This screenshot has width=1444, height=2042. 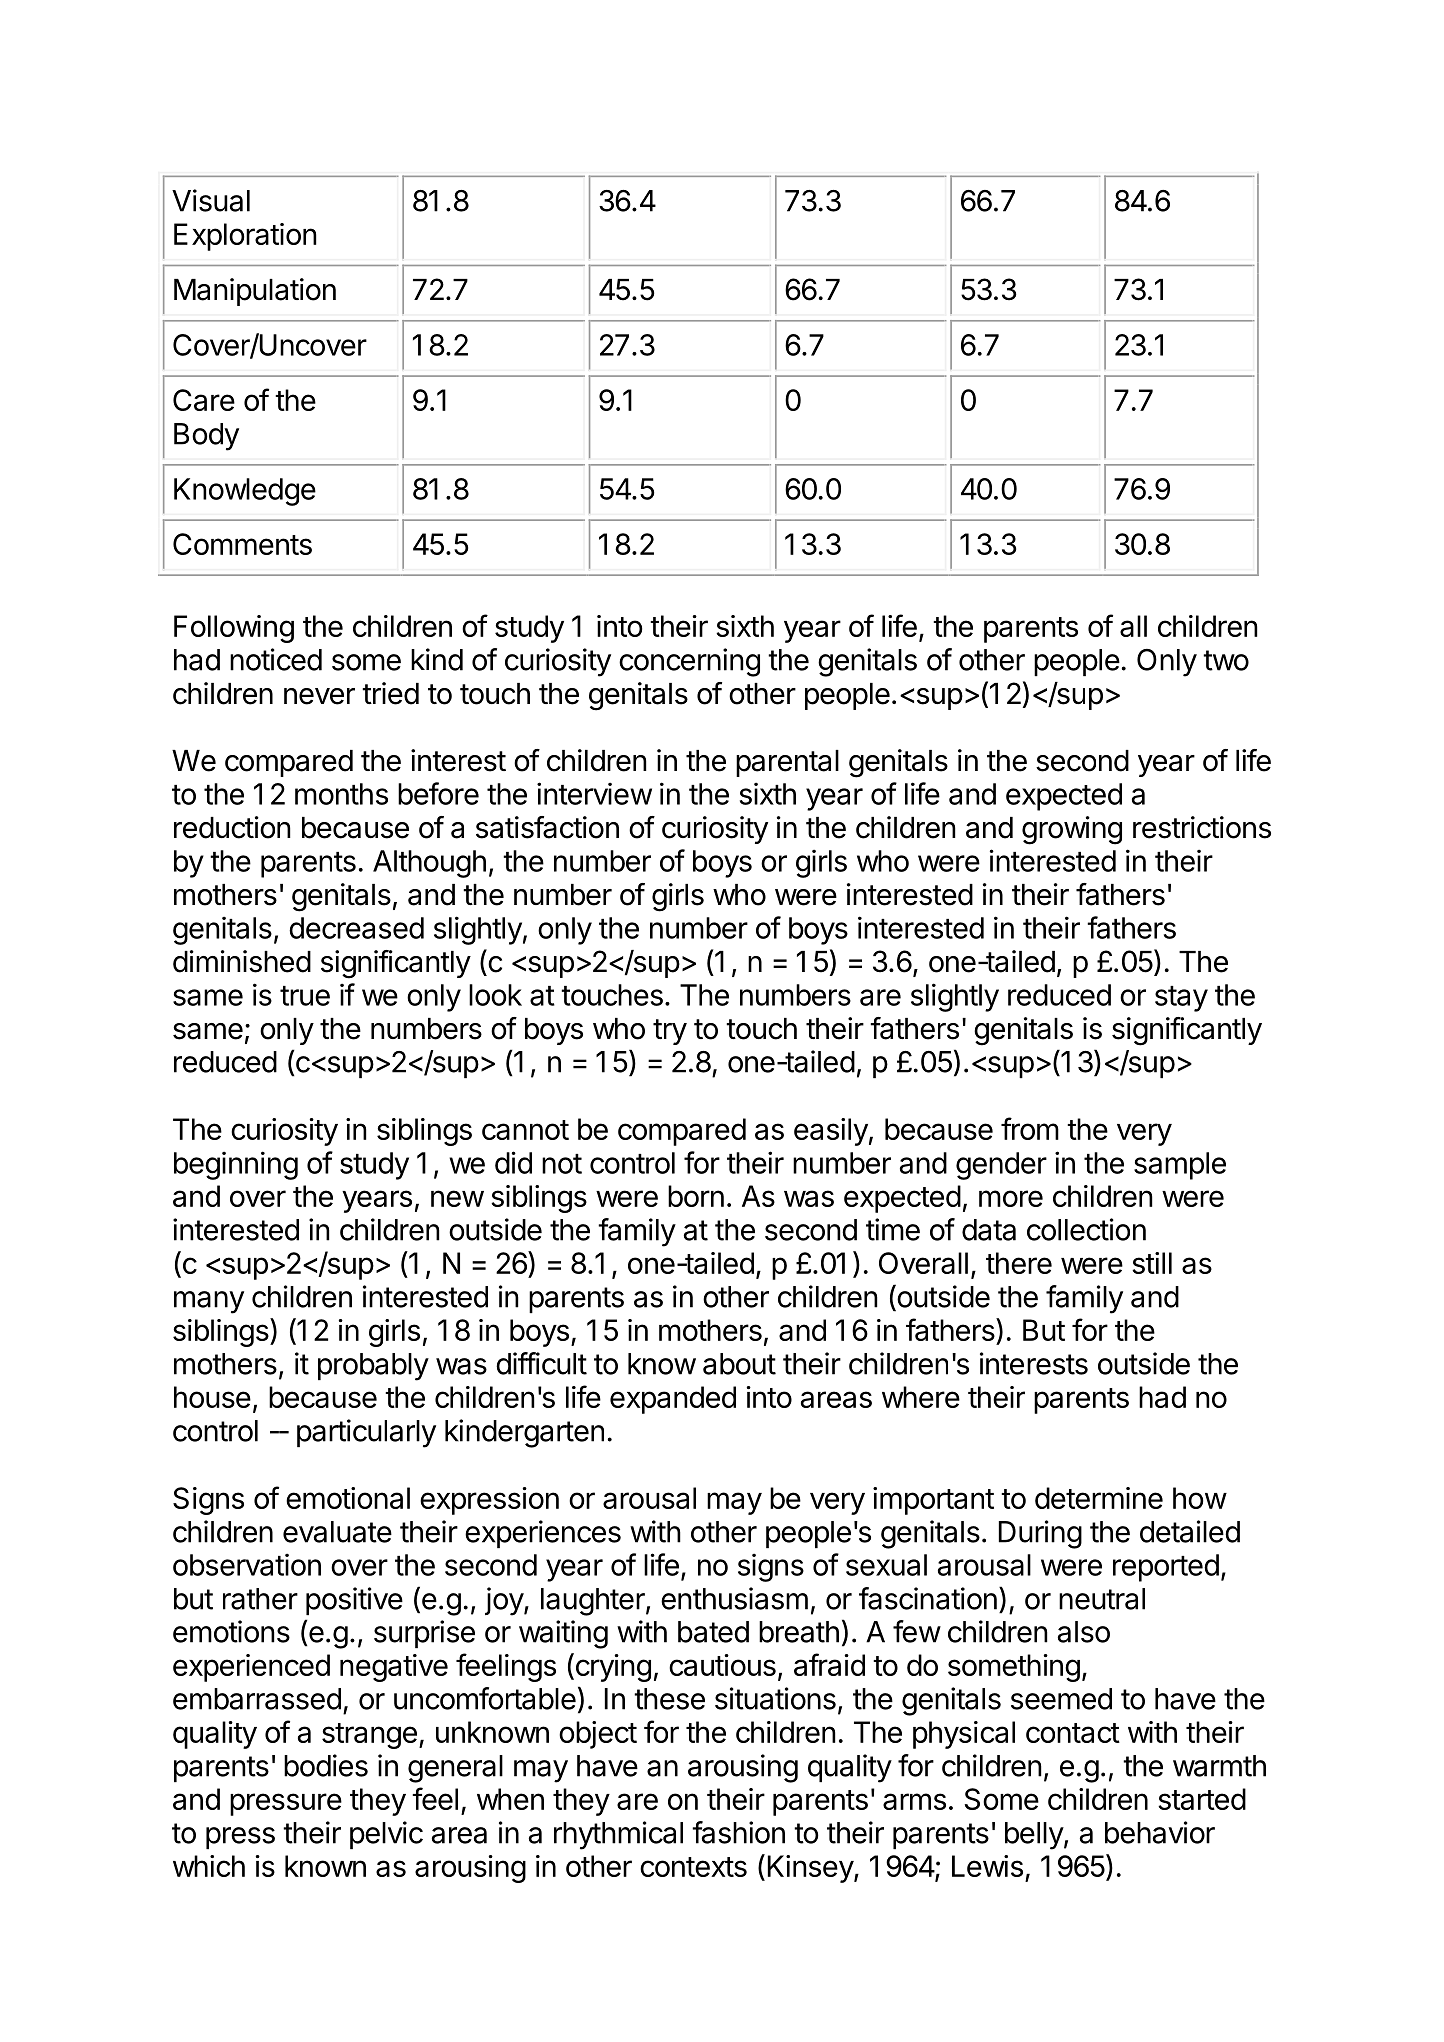 I want to click on try, so click(x=670, y=1032).
